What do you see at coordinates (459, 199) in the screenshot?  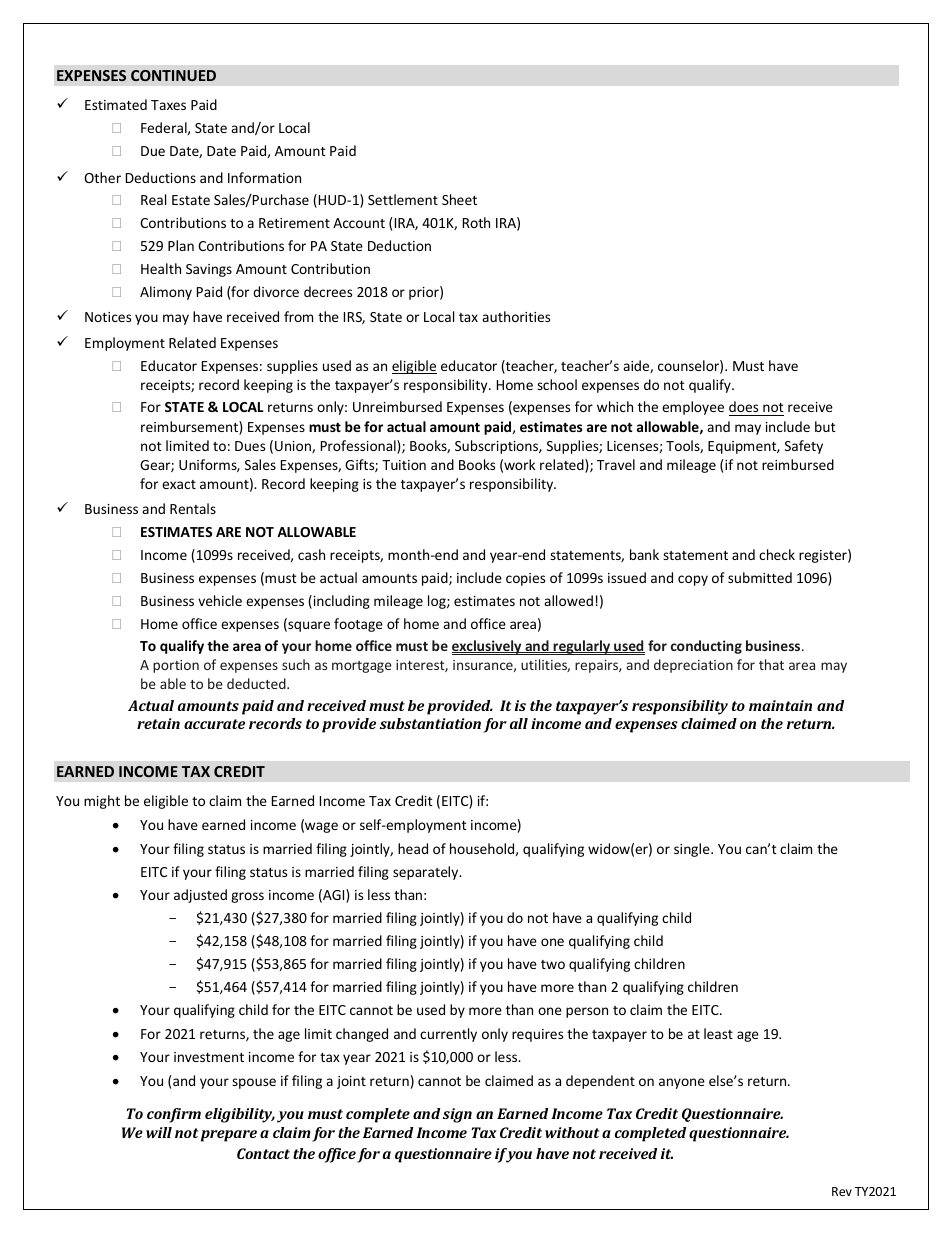 I see `Sheet` at bounding box center [459, 199].
